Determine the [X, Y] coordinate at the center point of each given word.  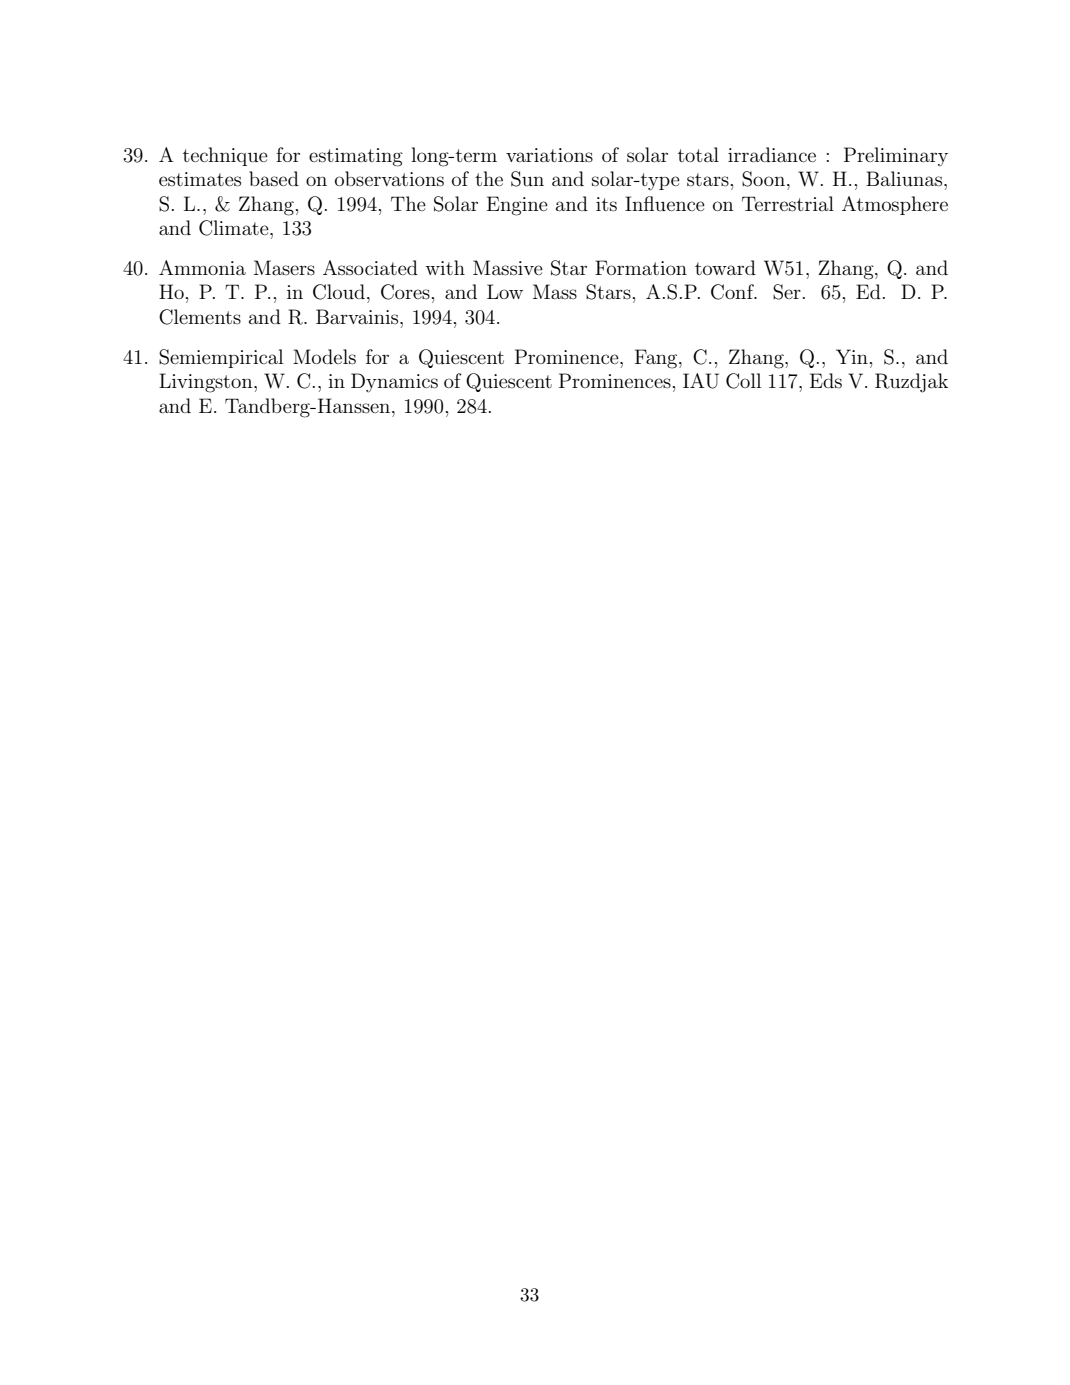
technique [225, 156]
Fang [657, 359]
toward [725, 267]
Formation [641, 267]
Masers [284, 267]
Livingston [207, 383]
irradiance [772, 154]
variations [549, 155]
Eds [826, 381]
